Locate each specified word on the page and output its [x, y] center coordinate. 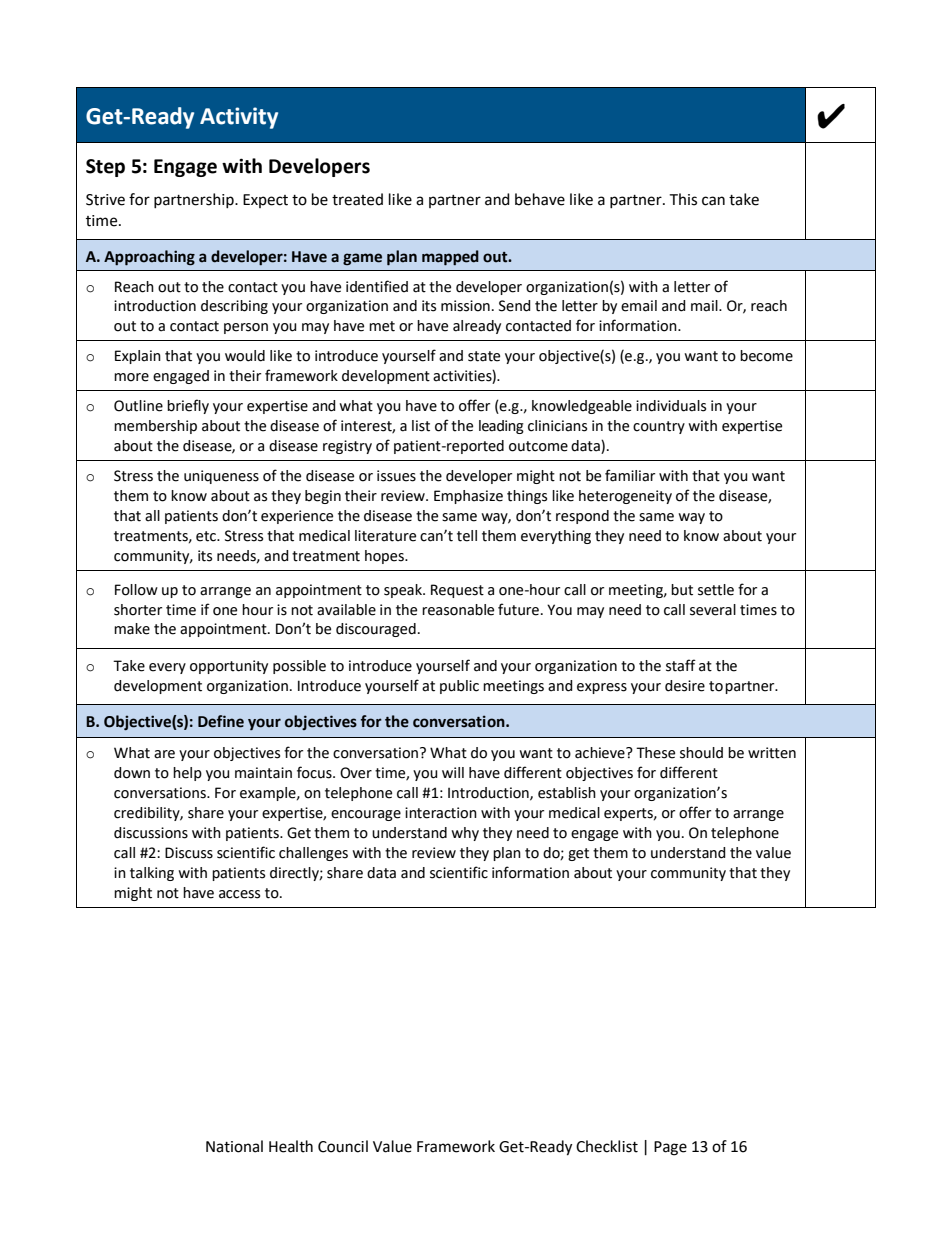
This [683, 199]
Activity [239, 118]
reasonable [458, 610]
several [713, 610]
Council [343, 1146]
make [132, 629]
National [234, 1146]
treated [357, 199]
